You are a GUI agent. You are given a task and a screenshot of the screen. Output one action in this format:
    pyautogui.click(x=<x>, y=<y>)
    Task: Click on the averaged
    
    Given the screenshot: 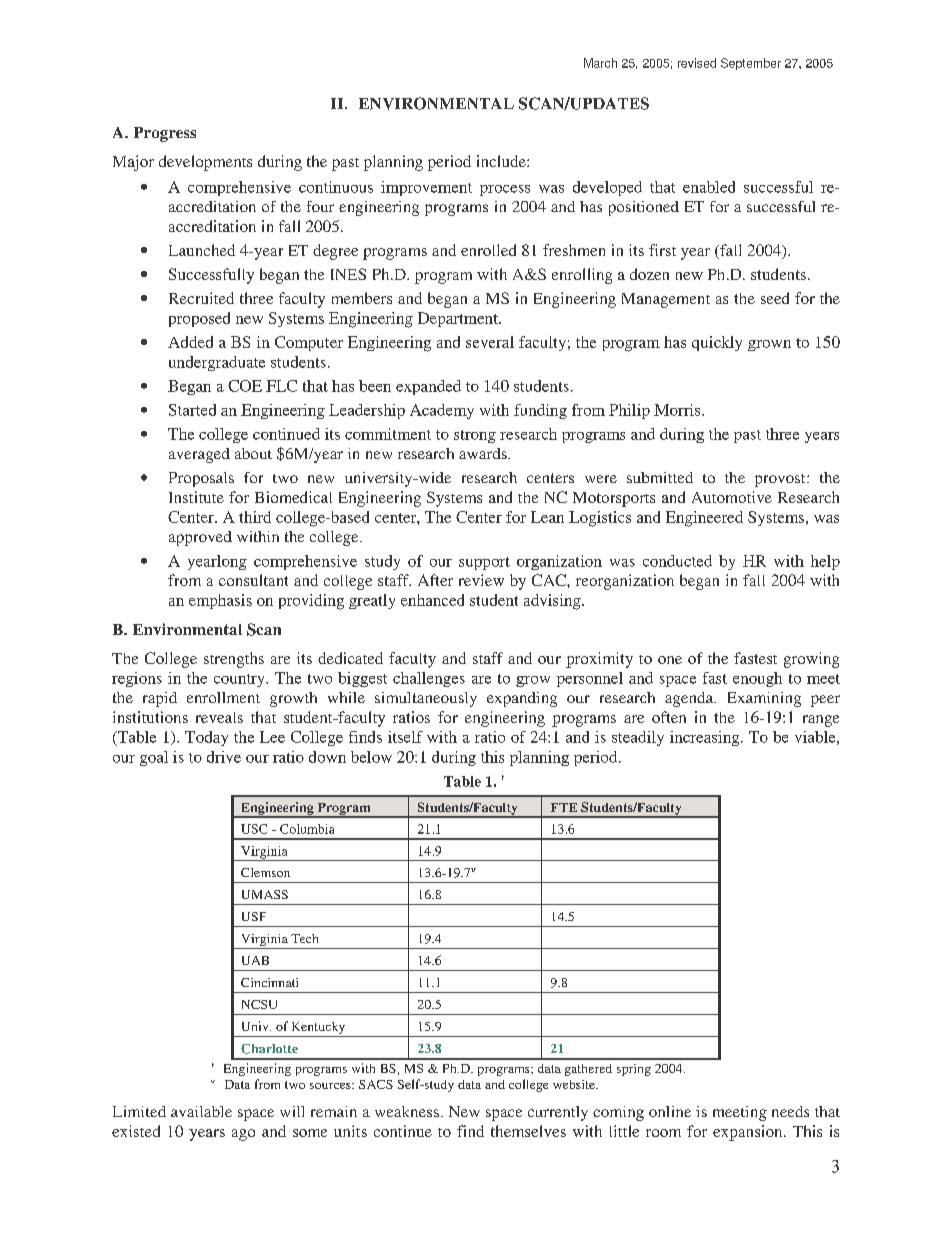 What is the action you would take?
    pyautogui.click(x=199, y=455)
